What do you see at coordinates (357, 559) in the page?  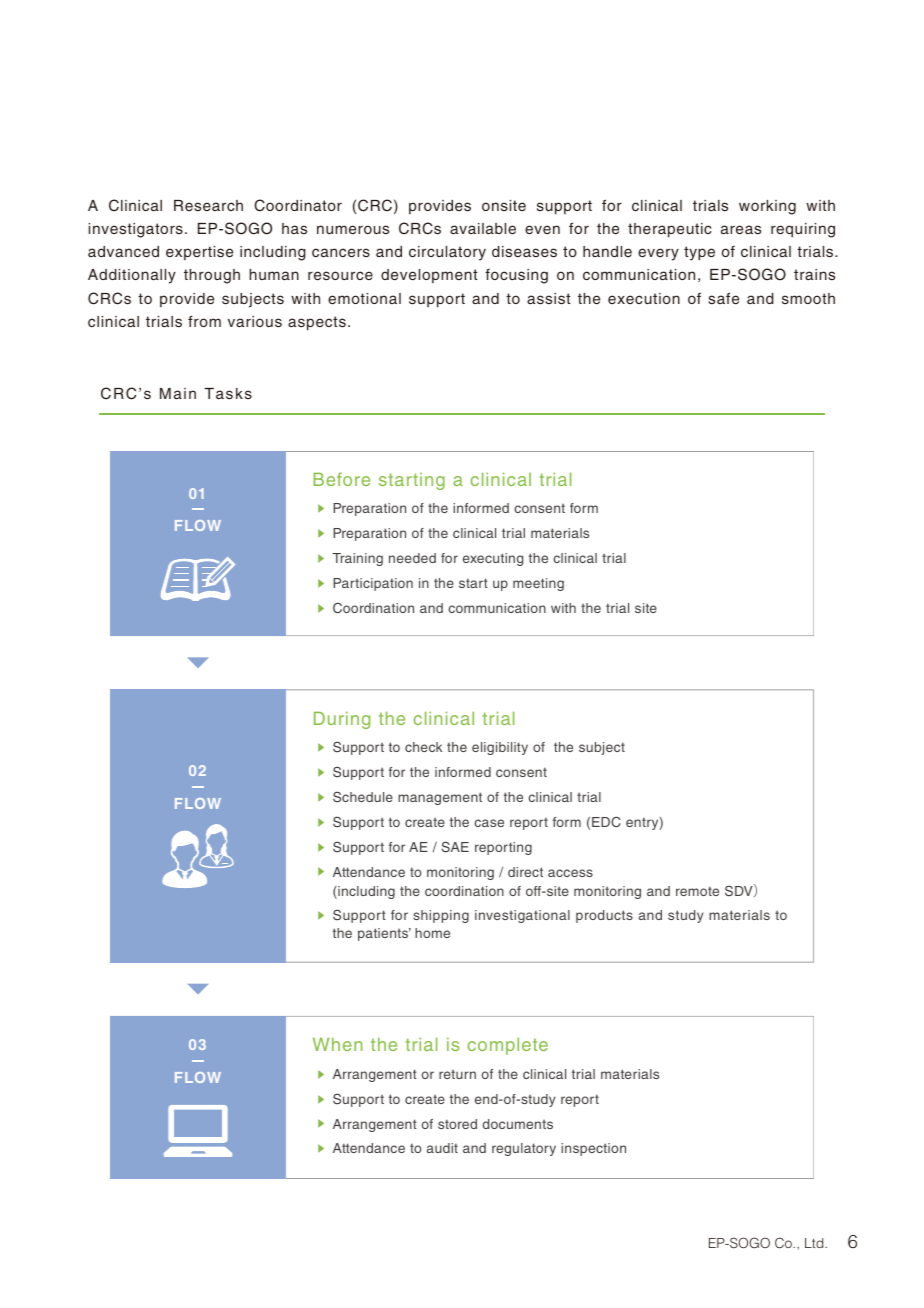 I see `Training` at bounding box center [357, 559].
